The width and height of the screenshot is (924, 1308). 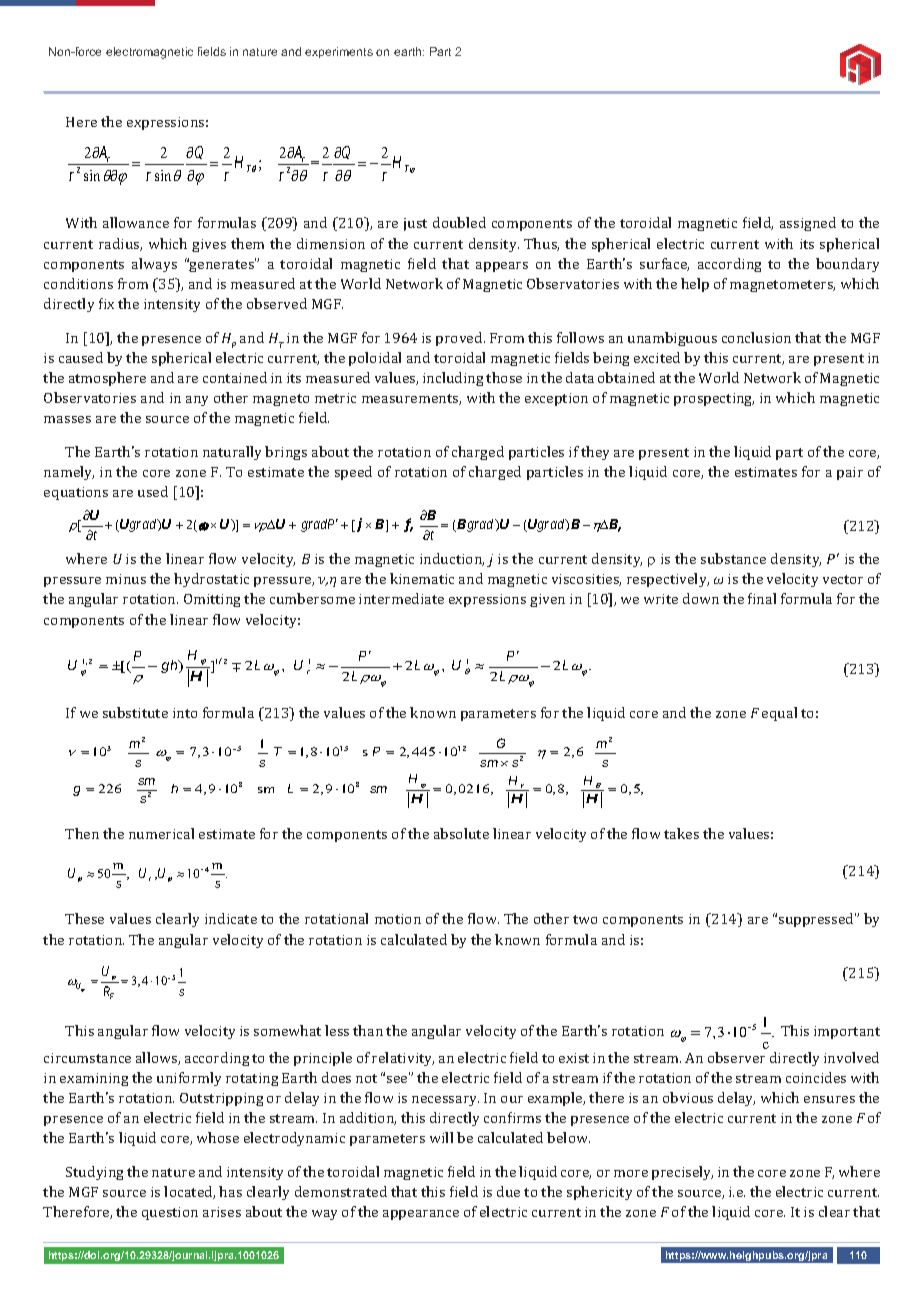 I want to click on any, so click(x=197, y=401).
